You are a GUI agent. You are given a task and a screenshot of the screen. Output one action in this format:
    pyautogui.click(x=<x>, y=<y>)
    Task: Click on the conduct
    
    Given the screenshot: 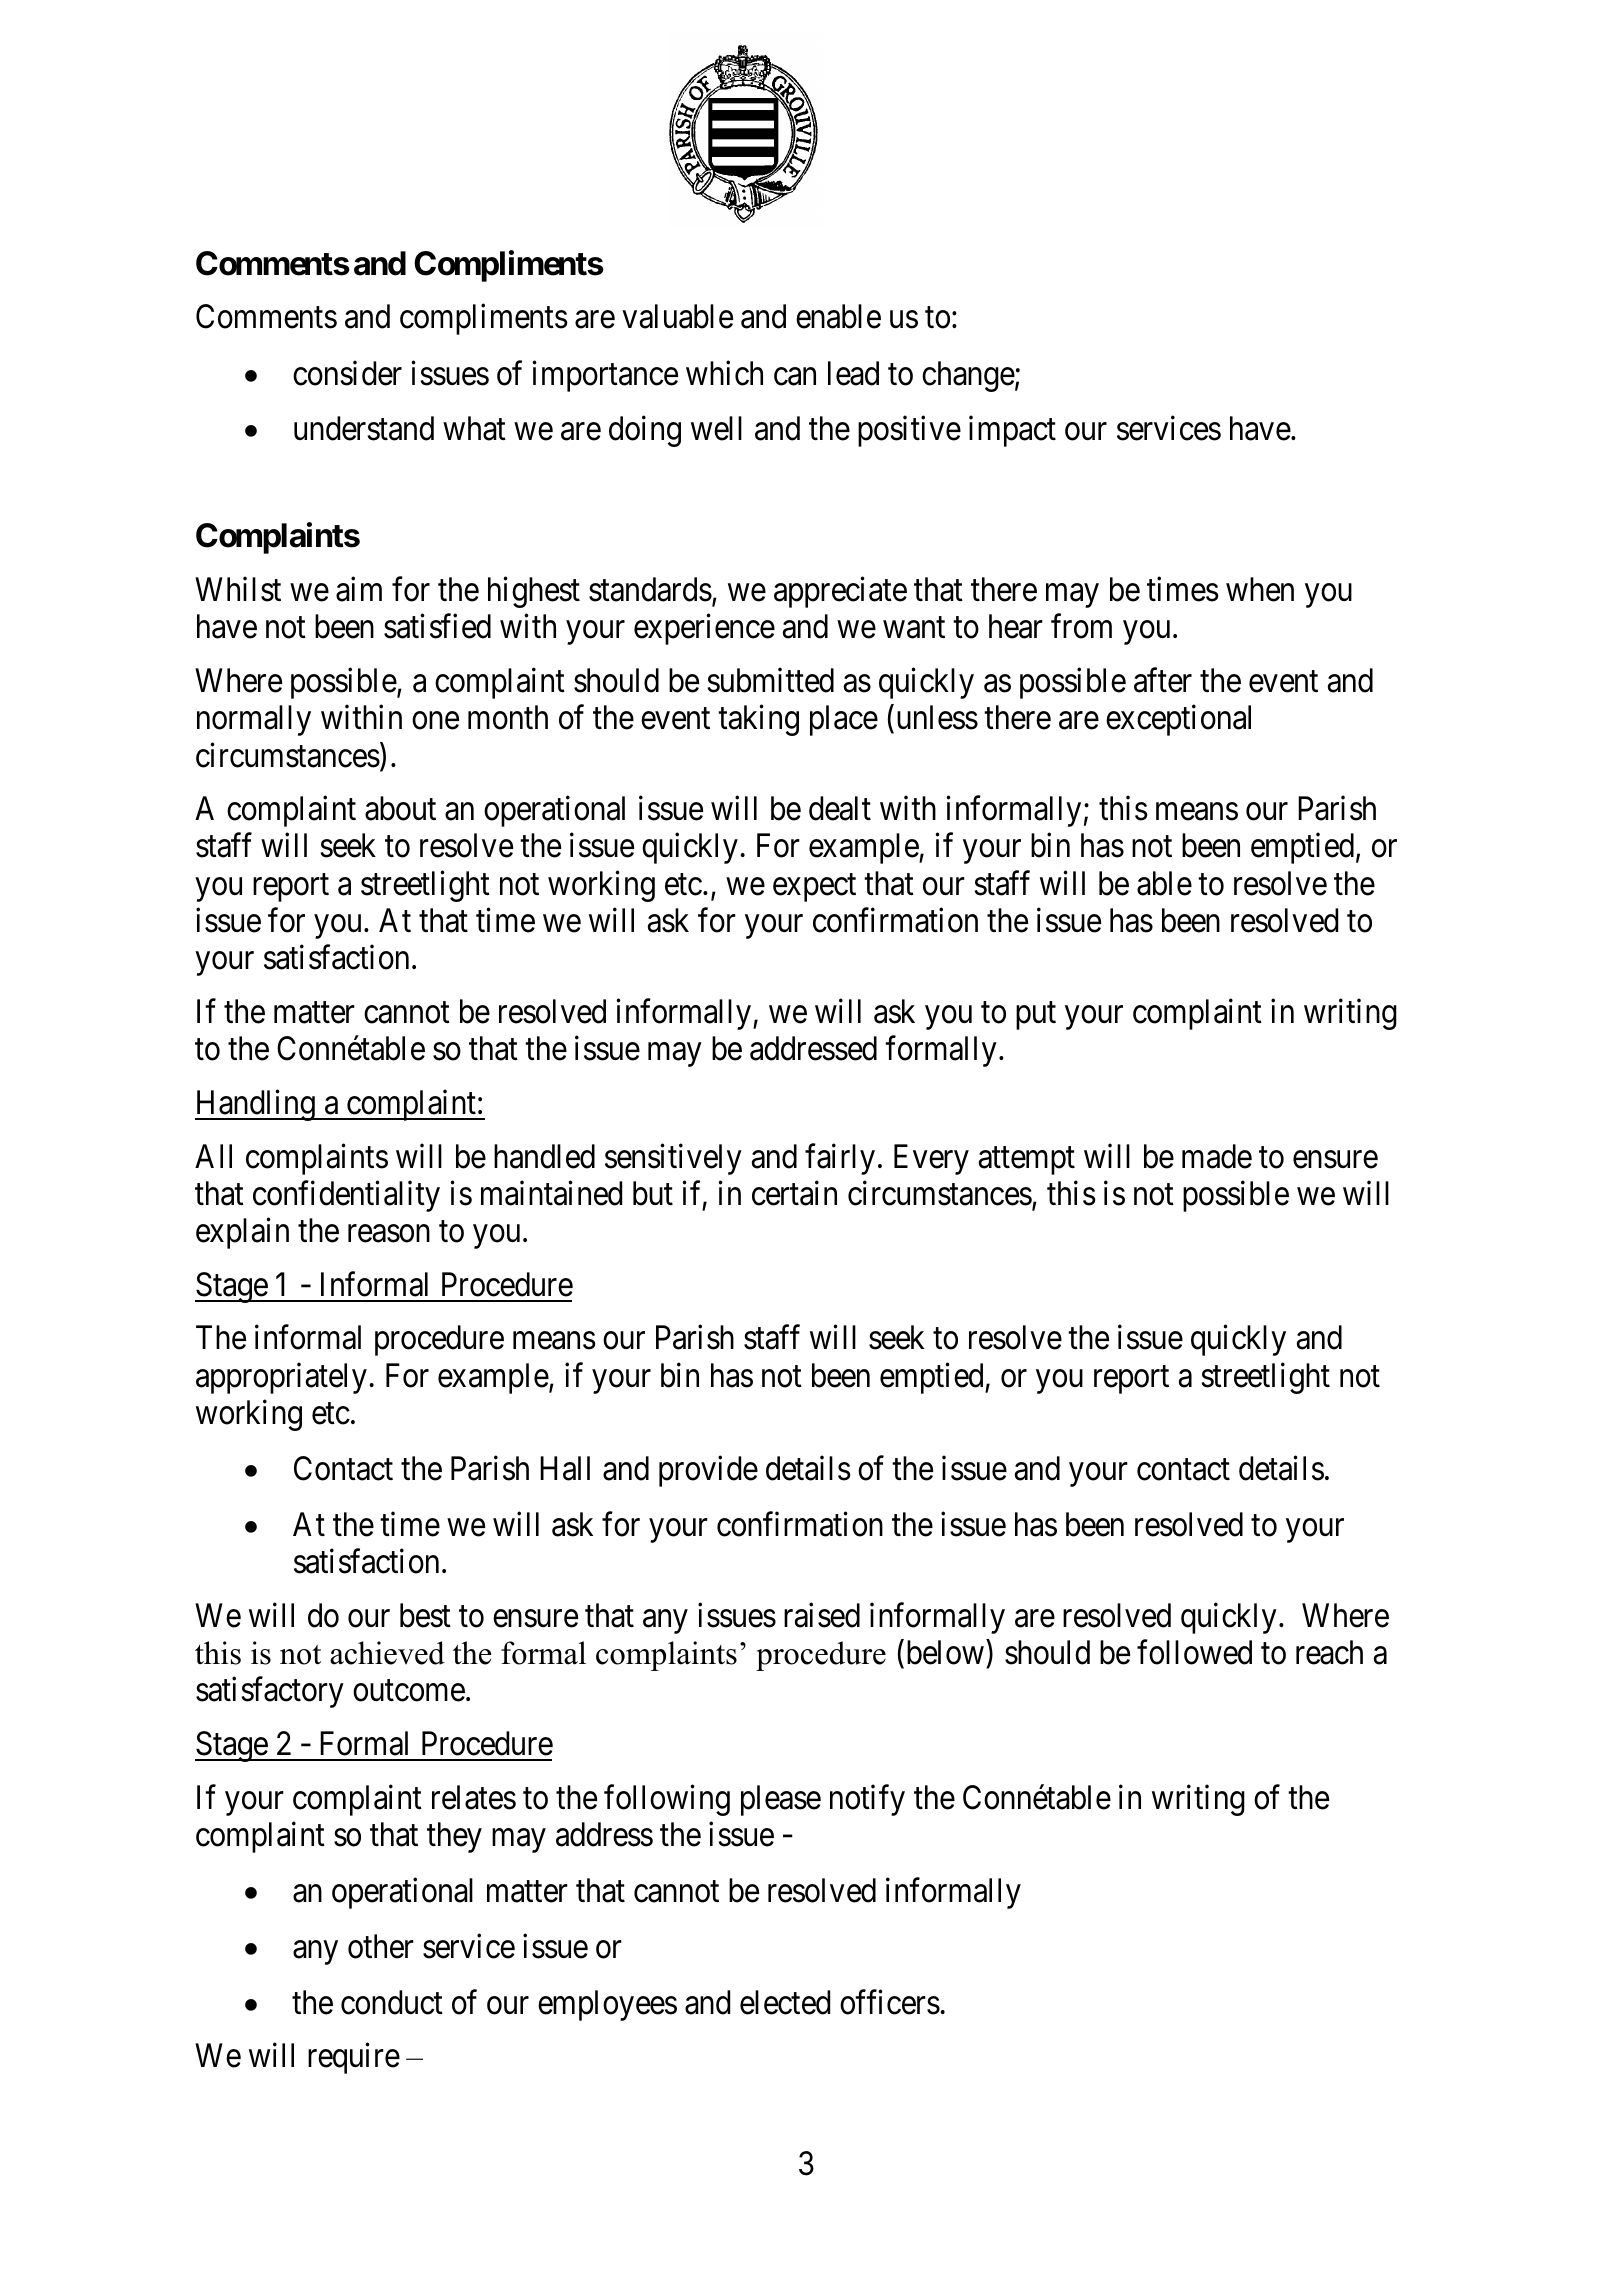 What is the action you would take?
    pyautogui.click(x=392, y=2002)
